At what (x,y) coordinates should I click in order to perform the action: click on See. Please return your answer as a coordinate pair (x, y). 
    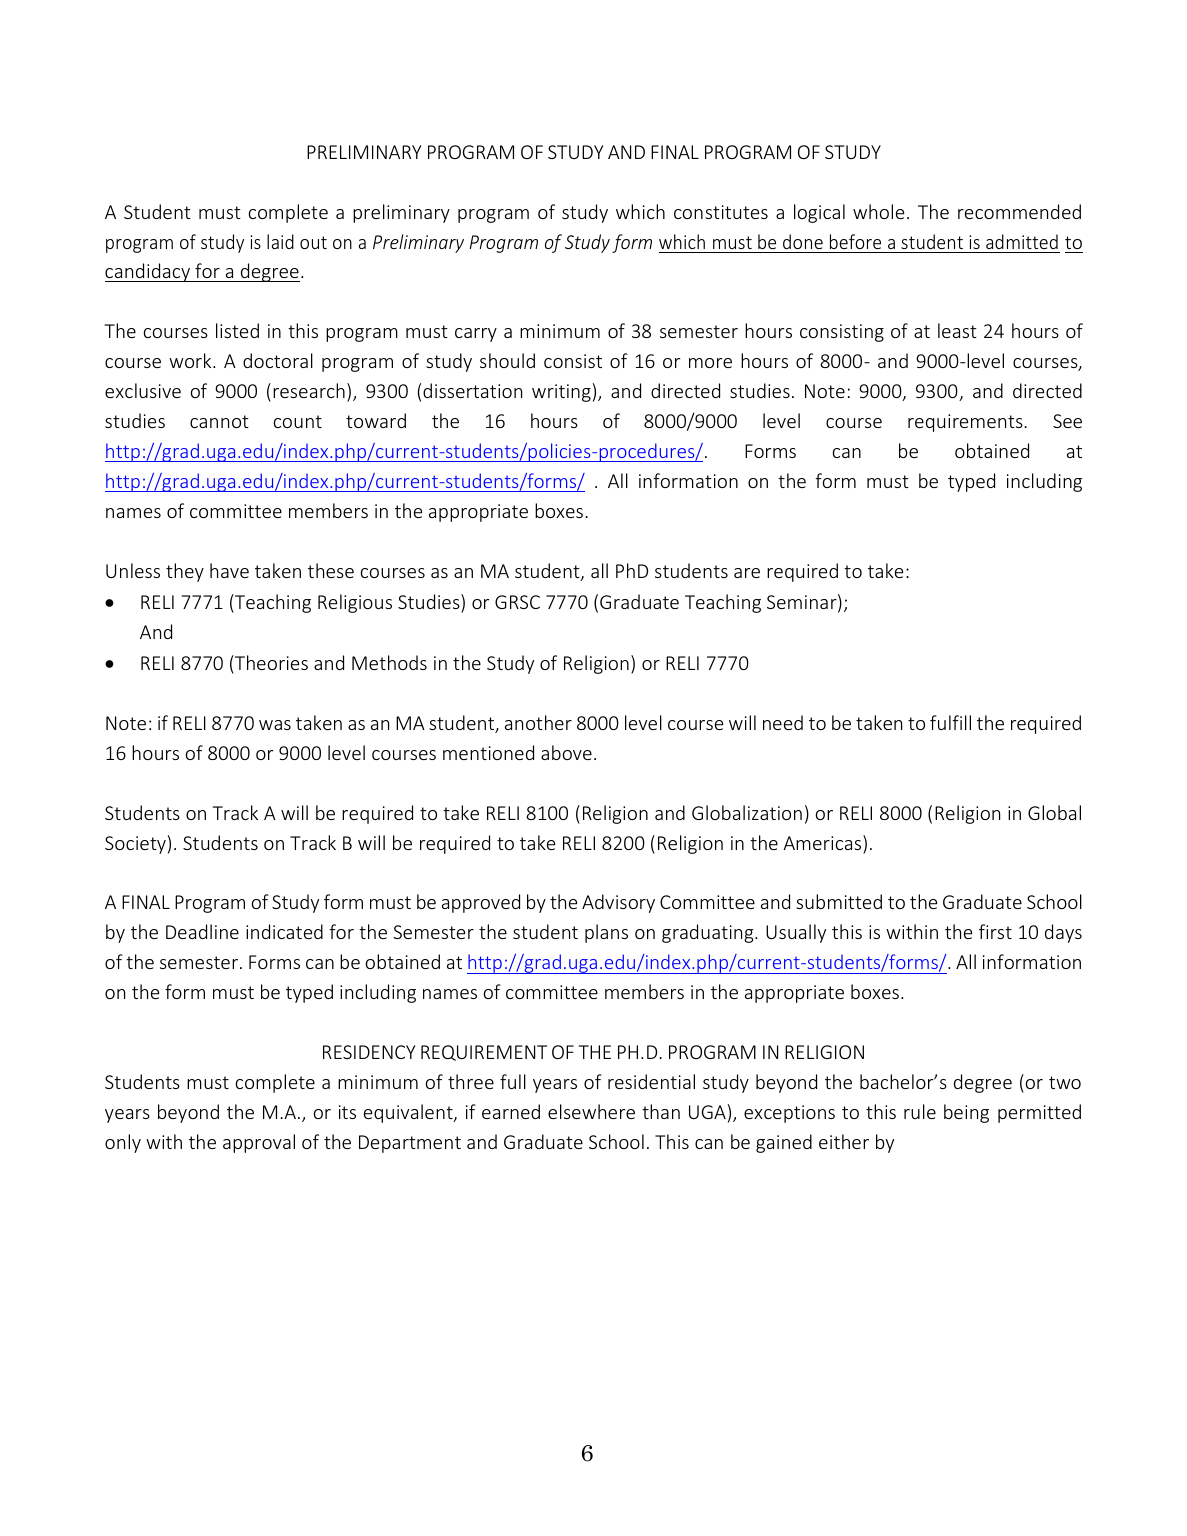
    Looking at the image, I should click on (1067, 421).
